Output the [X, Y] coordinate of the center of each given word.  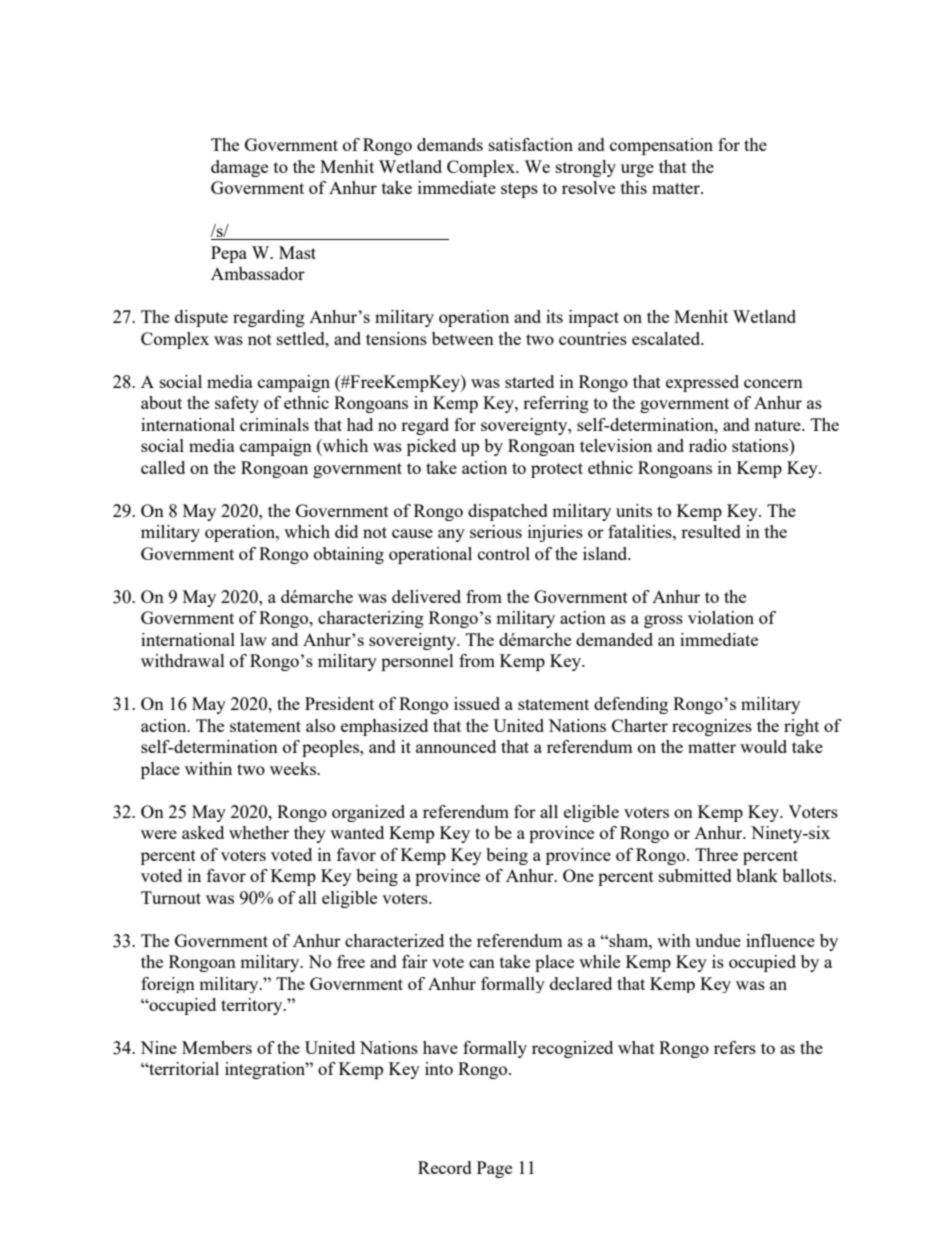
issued [477, 703]
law [253, 639]
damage [239, 168]
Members [217, 1047]
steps [519, 190]
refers [735, 1047]
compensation [661, 146]
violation [721, 617]
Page [494, 1169]
